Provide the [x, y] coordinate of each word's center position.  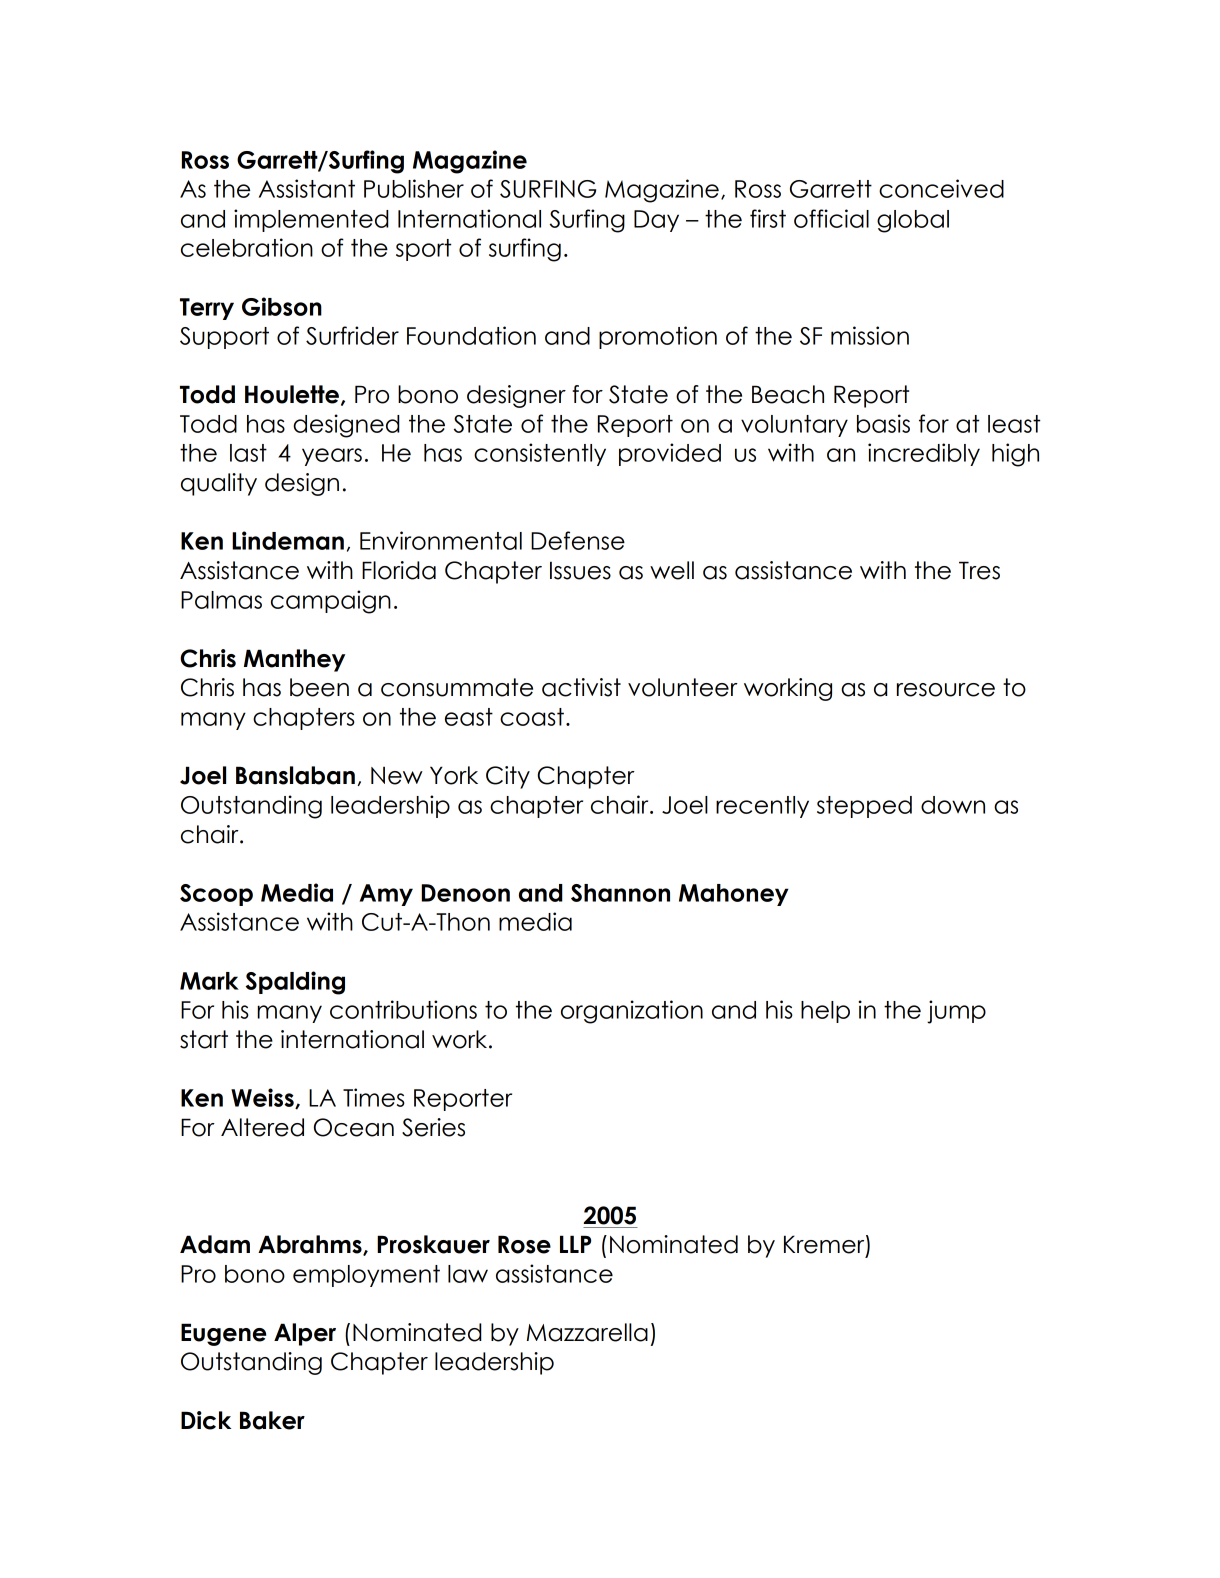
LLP [575, 1244]
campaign [331, 602]
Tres [979, 570]
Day [656, 221]
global [913, 221]
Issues [580, 570]
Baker [272, 1420]
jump [956, 1012]
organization [632, 1012]
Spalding [295, 983]
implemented [311, 220]
